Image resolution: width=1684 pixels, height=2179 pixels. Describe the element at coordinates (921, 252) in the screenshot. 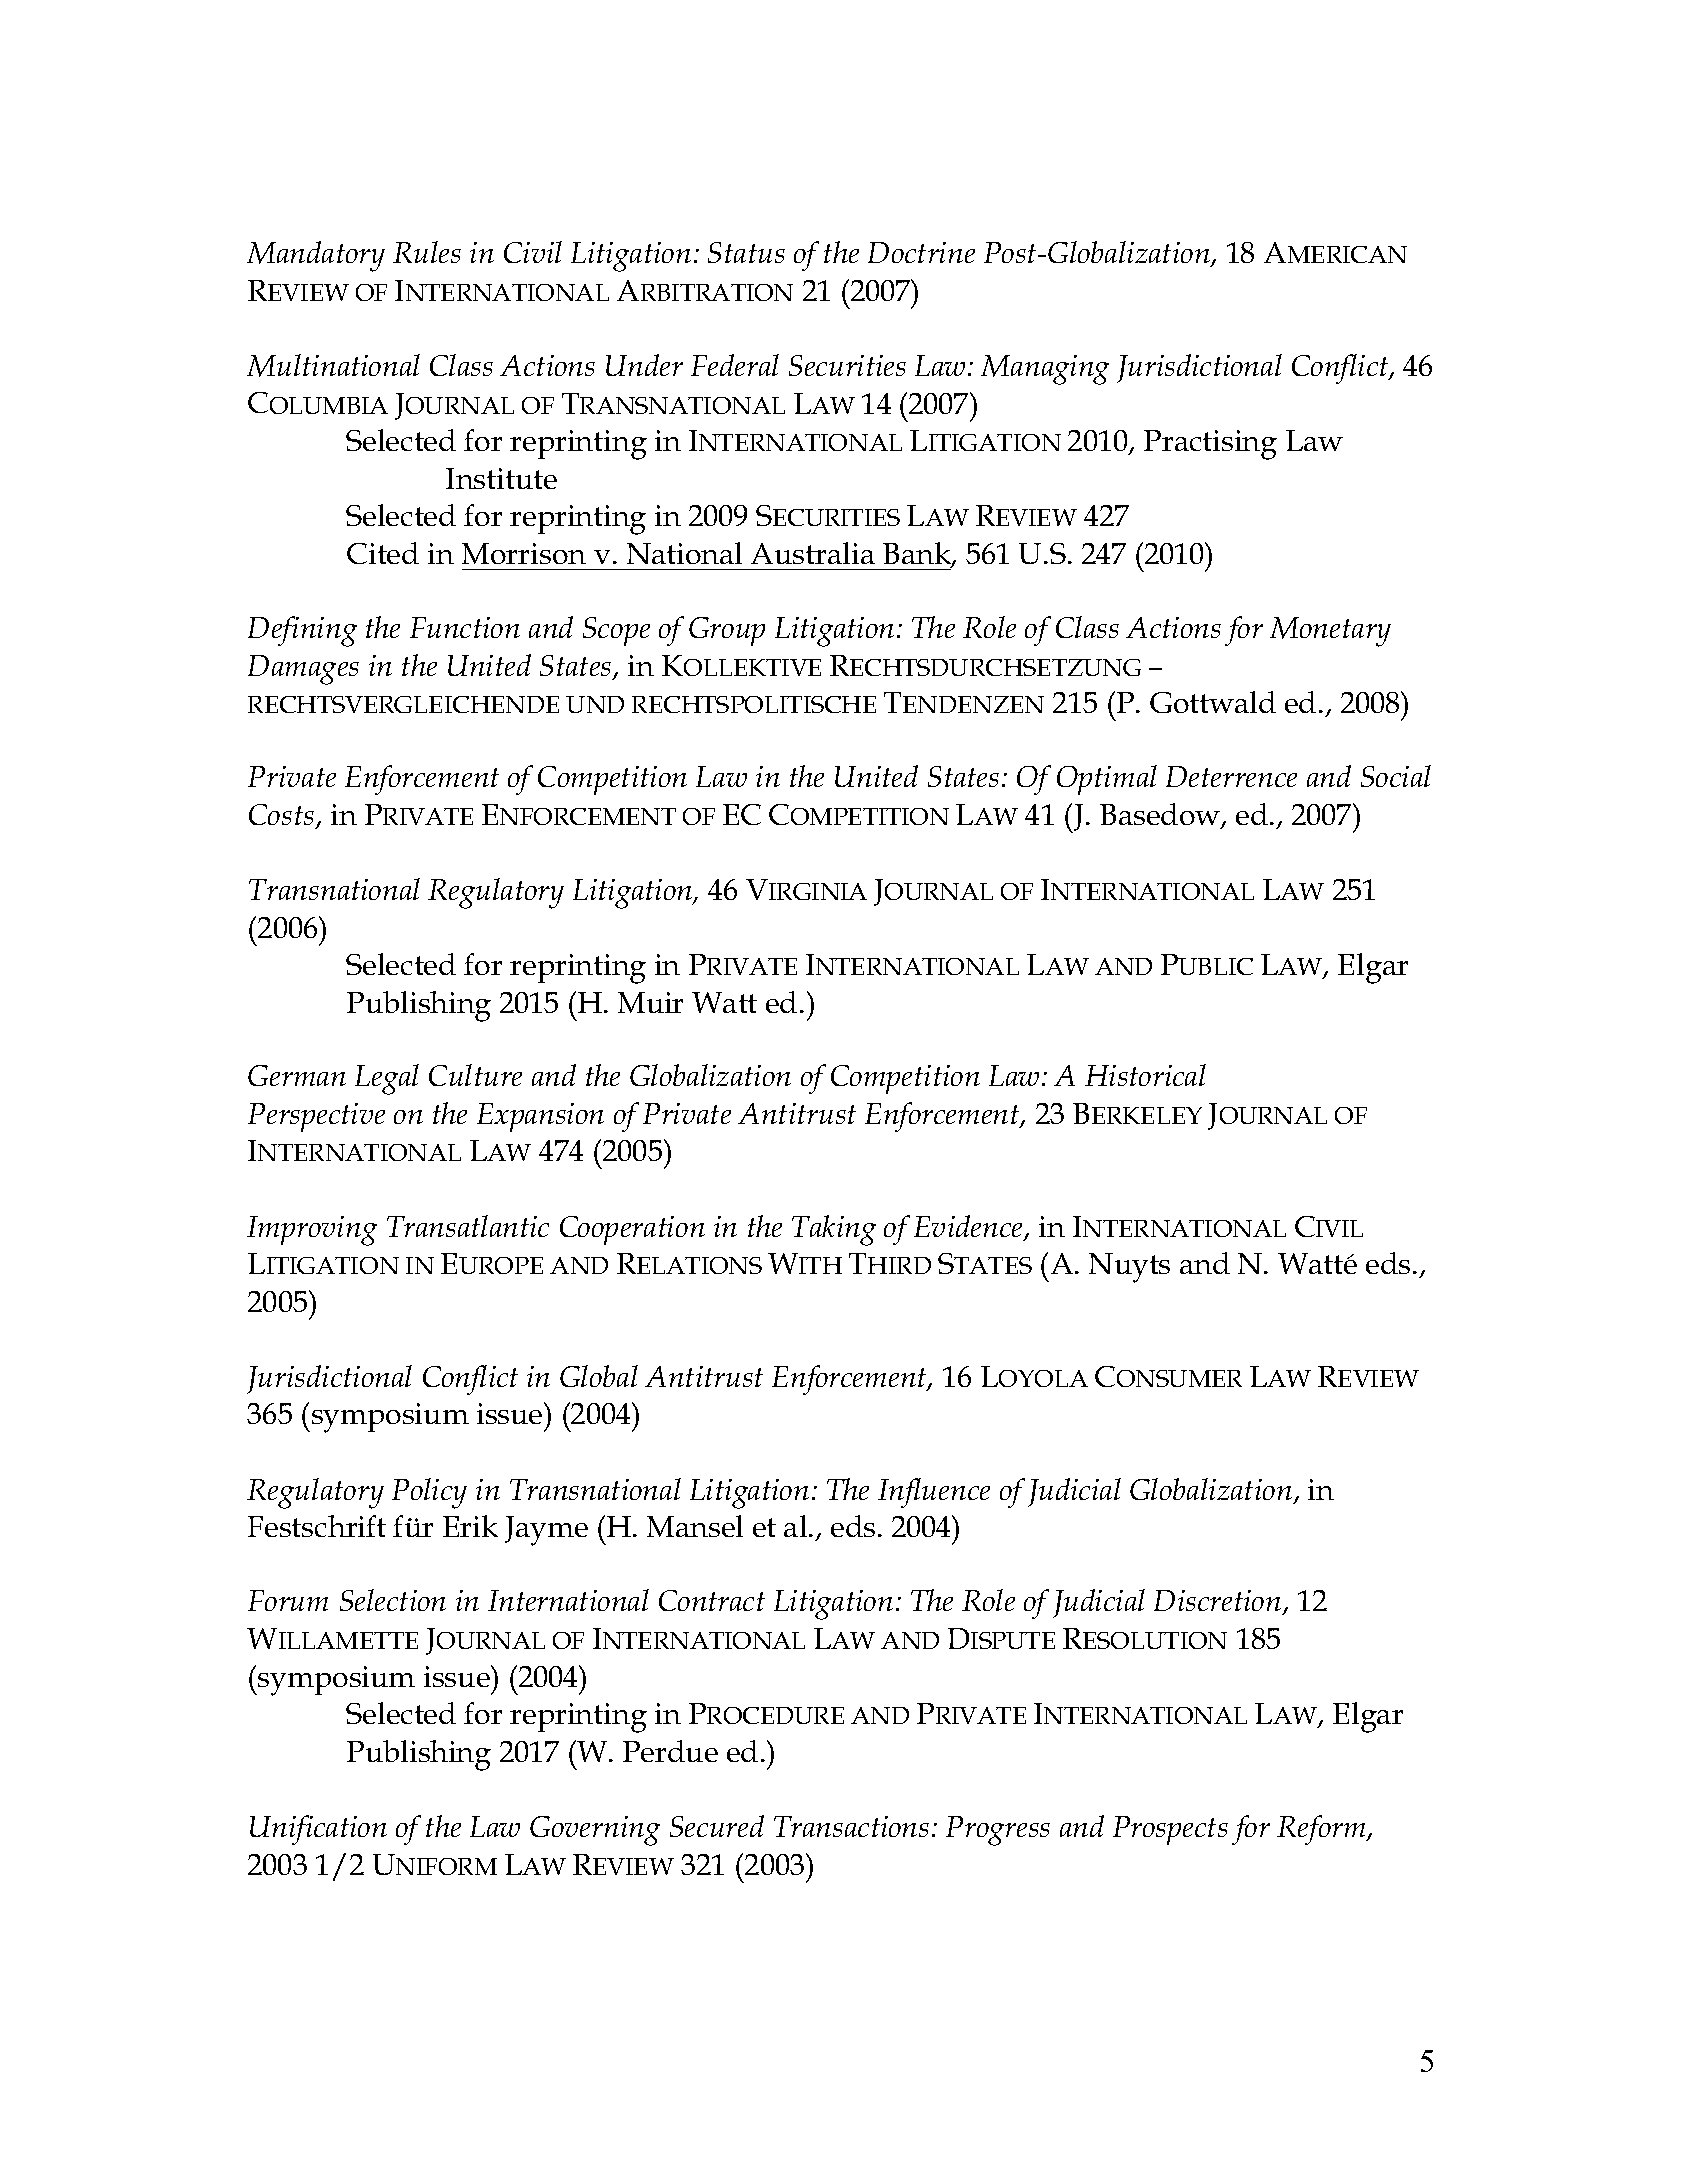

I see `Doctrine` at that location.
